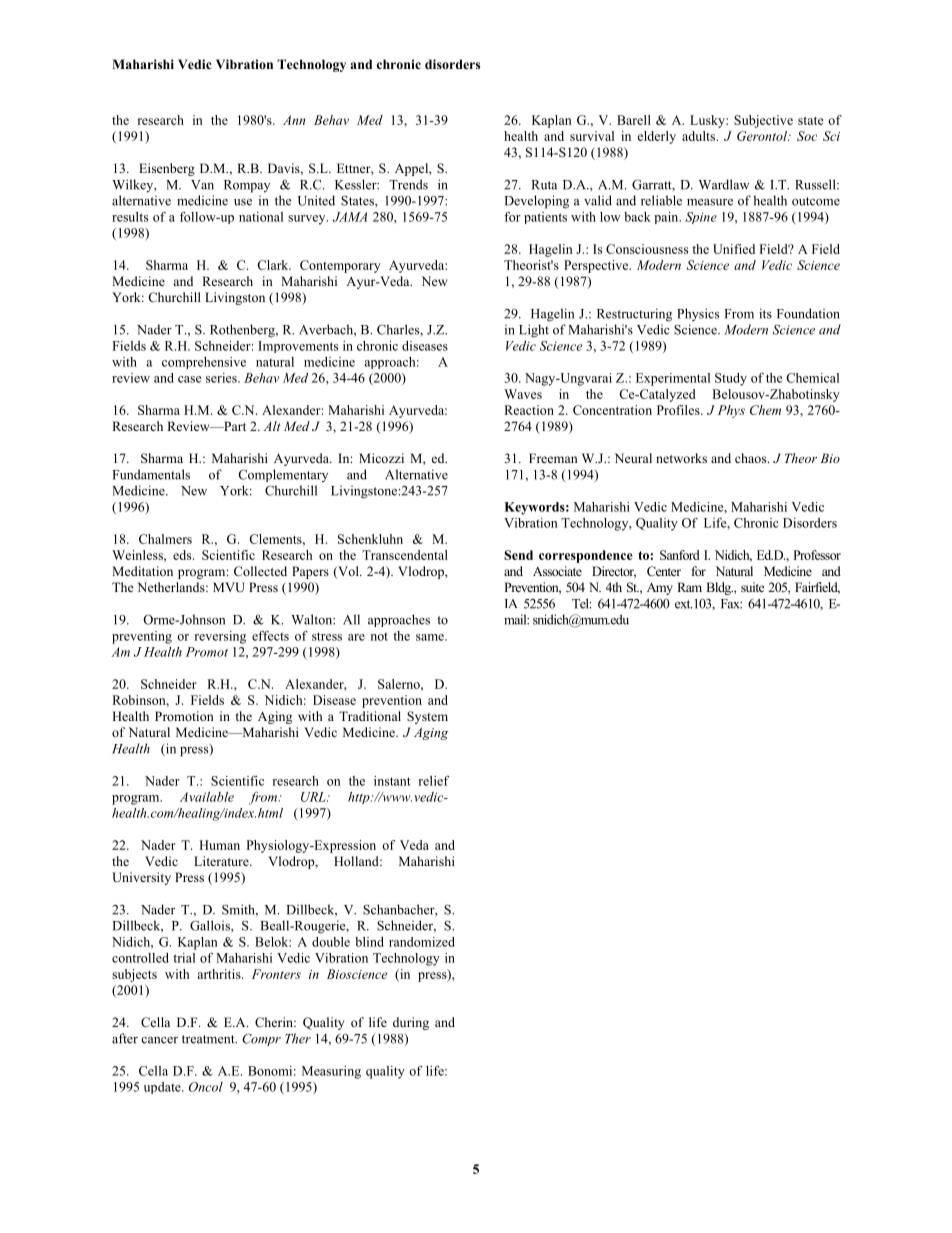 This screenshot has height=1233, width=952. I want to click on adults, so click(699, 136).
